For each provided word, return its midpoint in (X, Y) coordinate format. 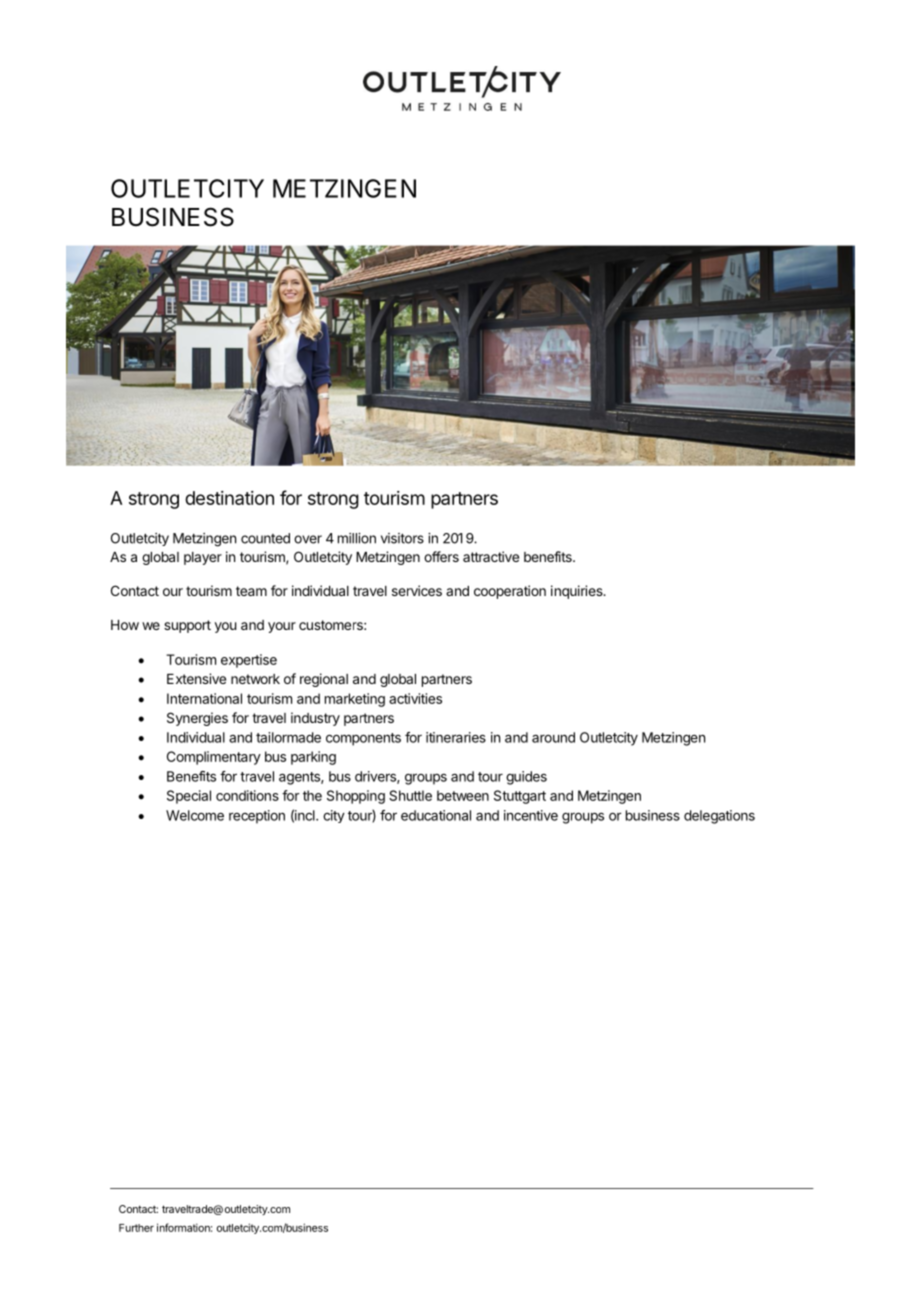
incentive (531, 815)
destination (229, 498)
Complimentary (214, 758)
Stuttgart (520, 797)
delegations (719, 817)
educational (436, 815)
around (553, 737)
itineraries (456, 737)
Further (136, 1228)
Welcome (195, 815)
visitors (402, 538)
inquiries (578, 592)
